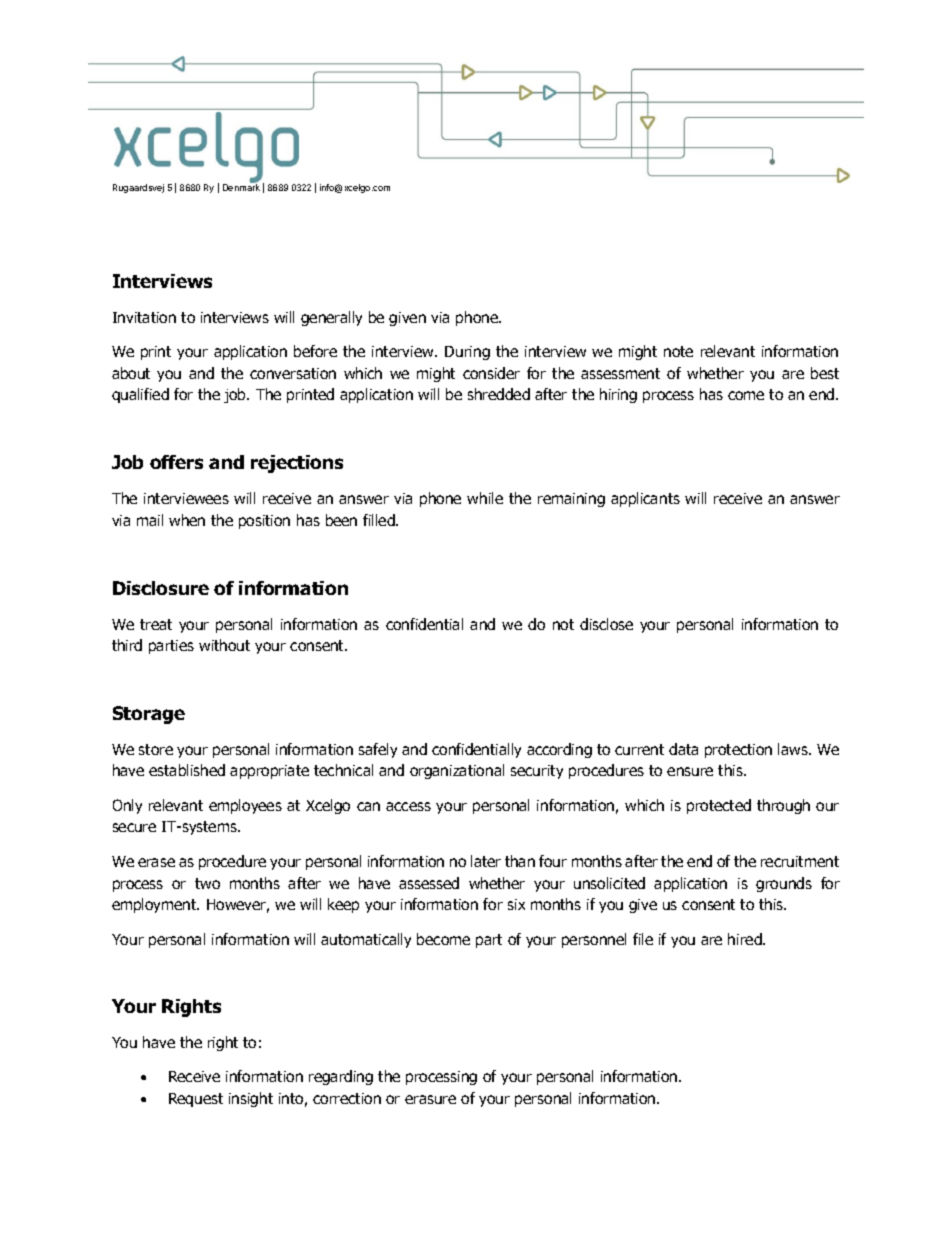 The image size is (952, 1233). What do you see at coordinates (467, 353) in the screenshot?
I see `During` at bounding box center [467, 353].
